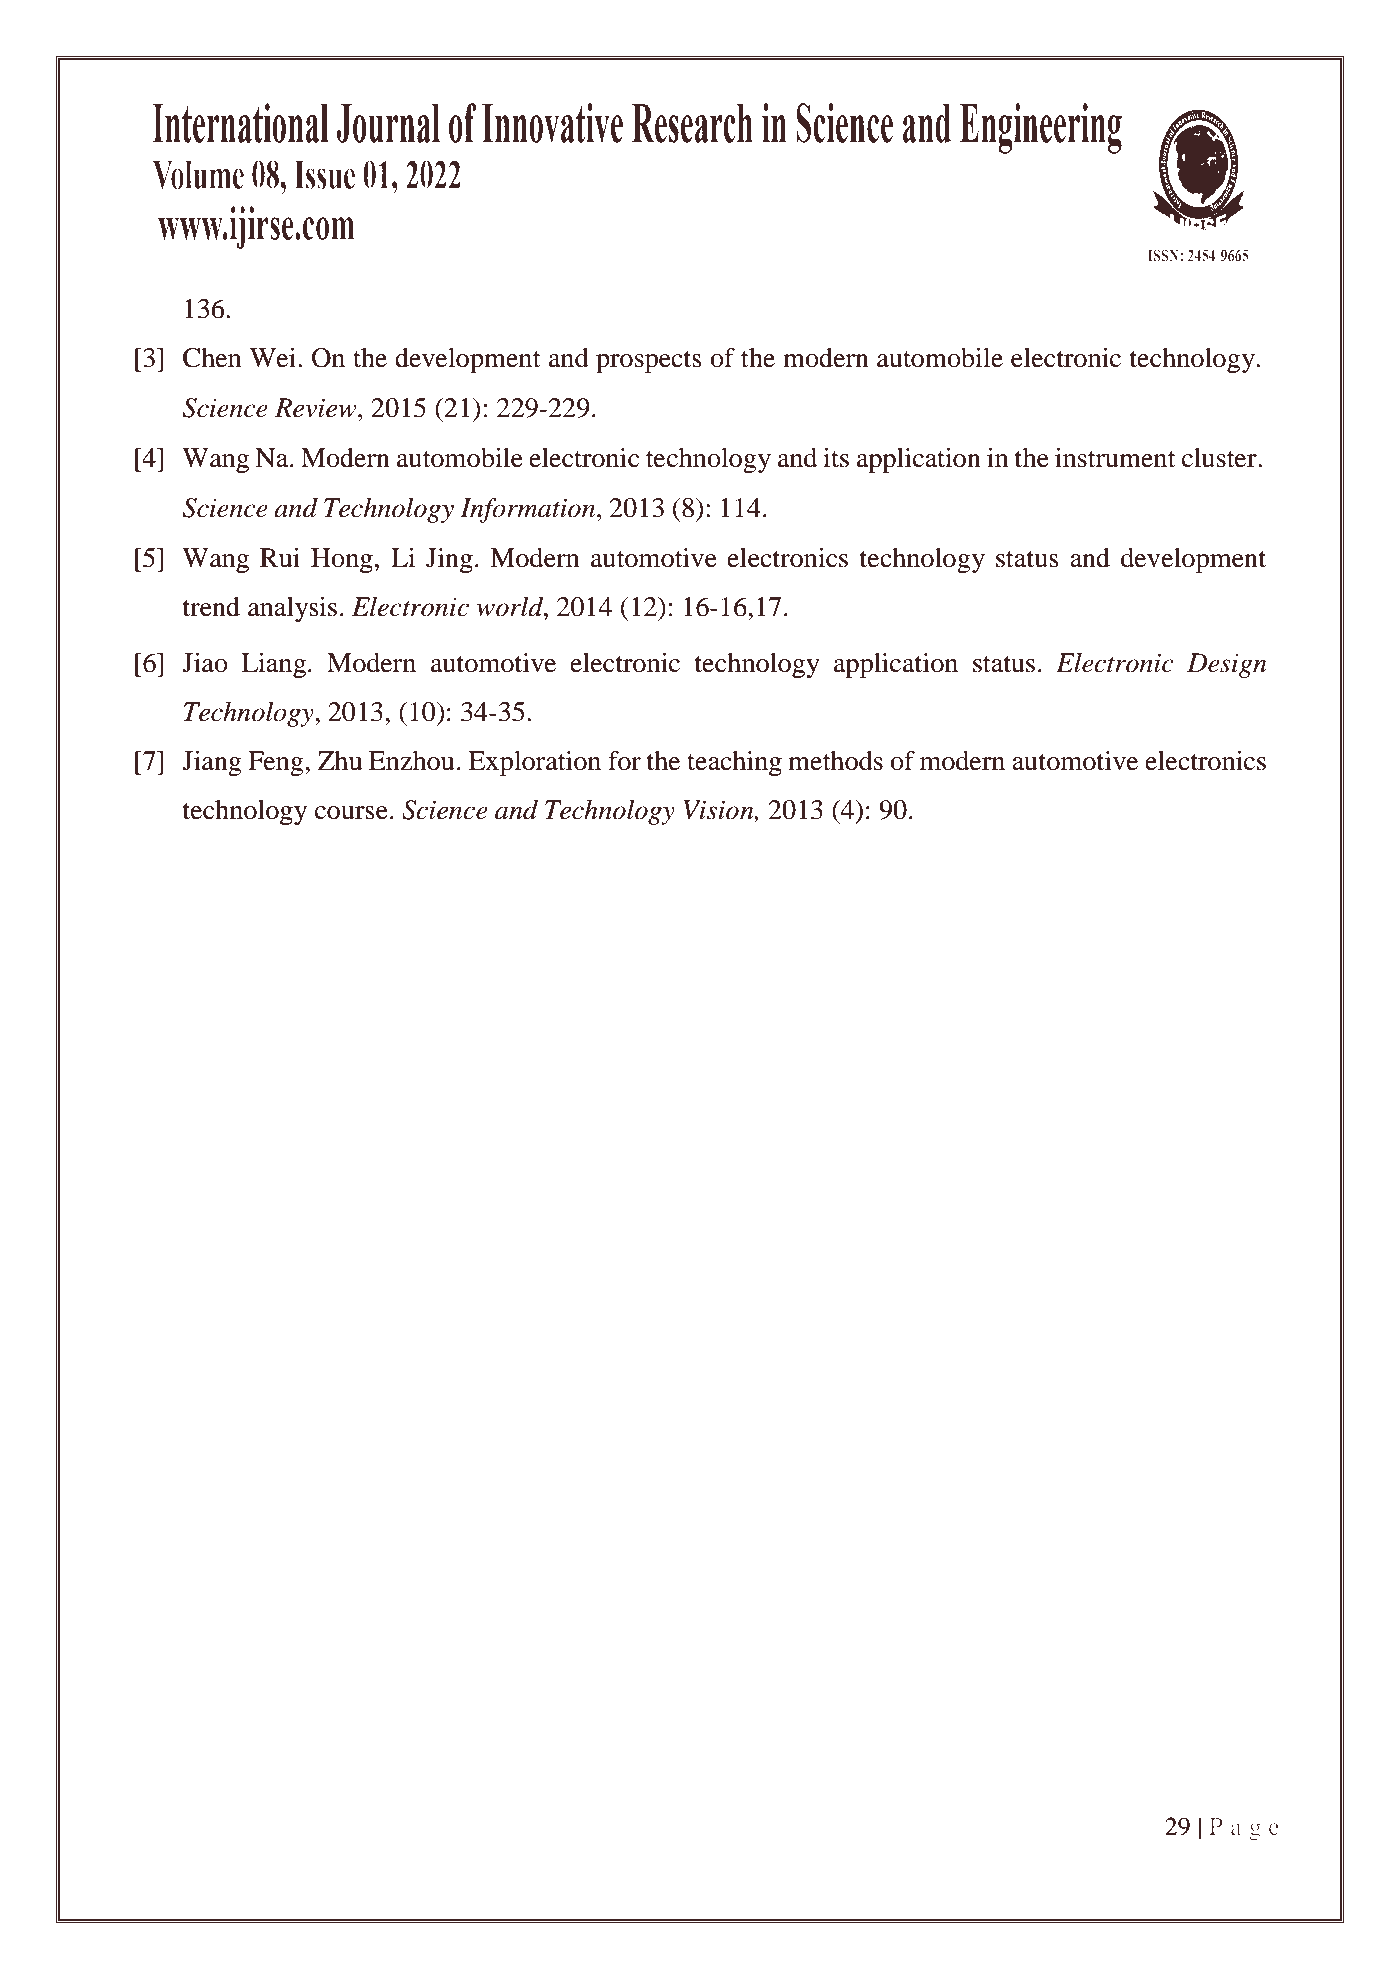 Image resolution: width=1400 pixels, height=1979 pixels. Describe the element at coordinates (351, 813) in the screenshot. I see `course` at that location.
